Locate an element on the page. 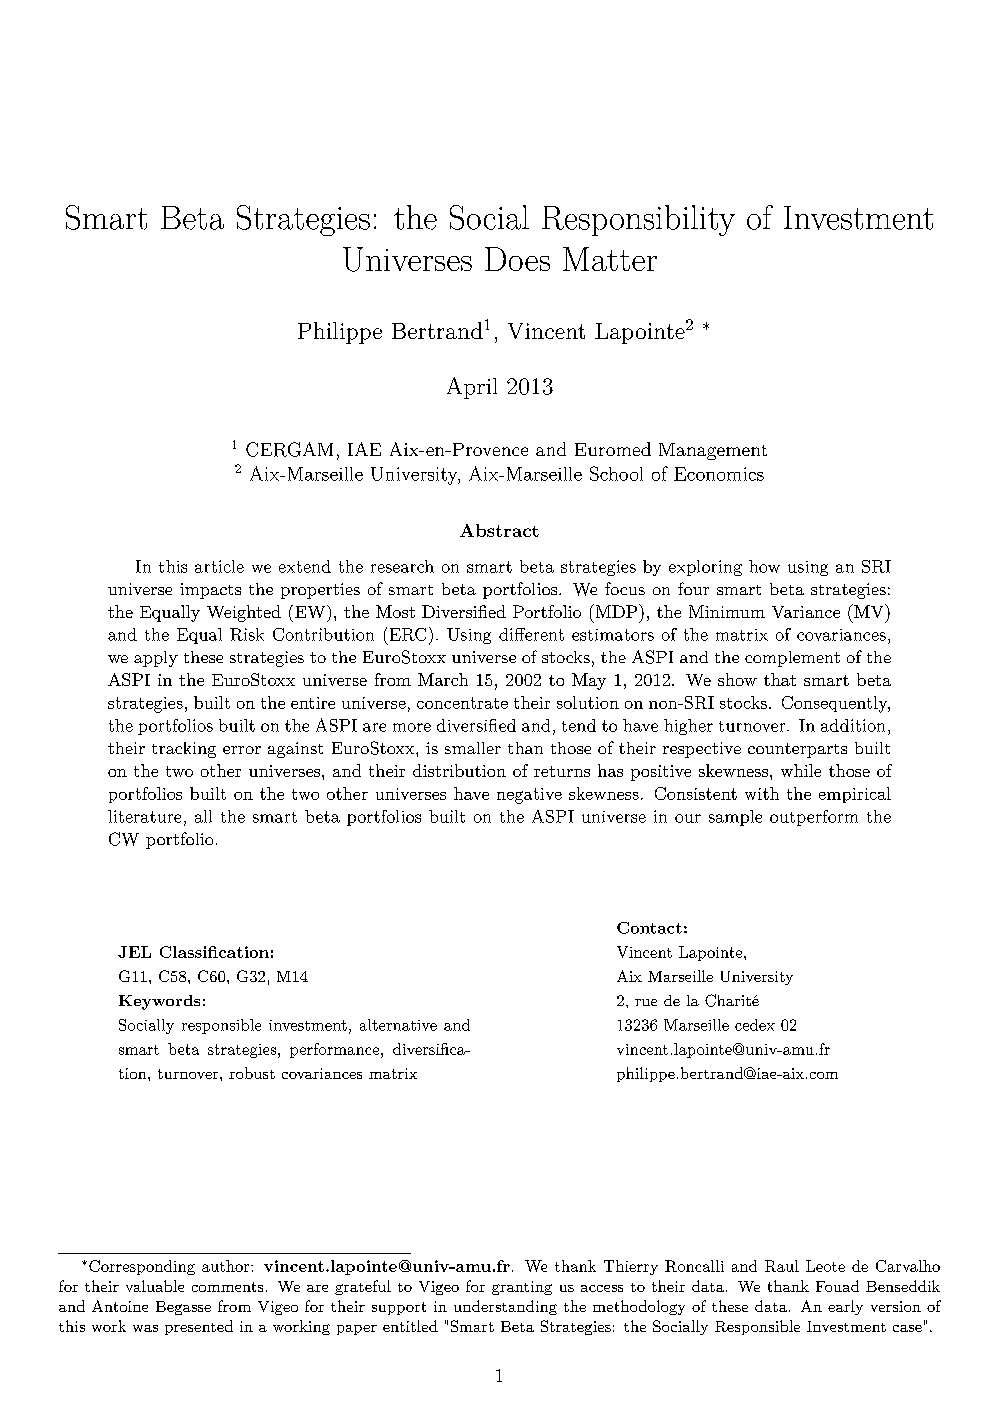  different is located at coordinates (531, 634).
